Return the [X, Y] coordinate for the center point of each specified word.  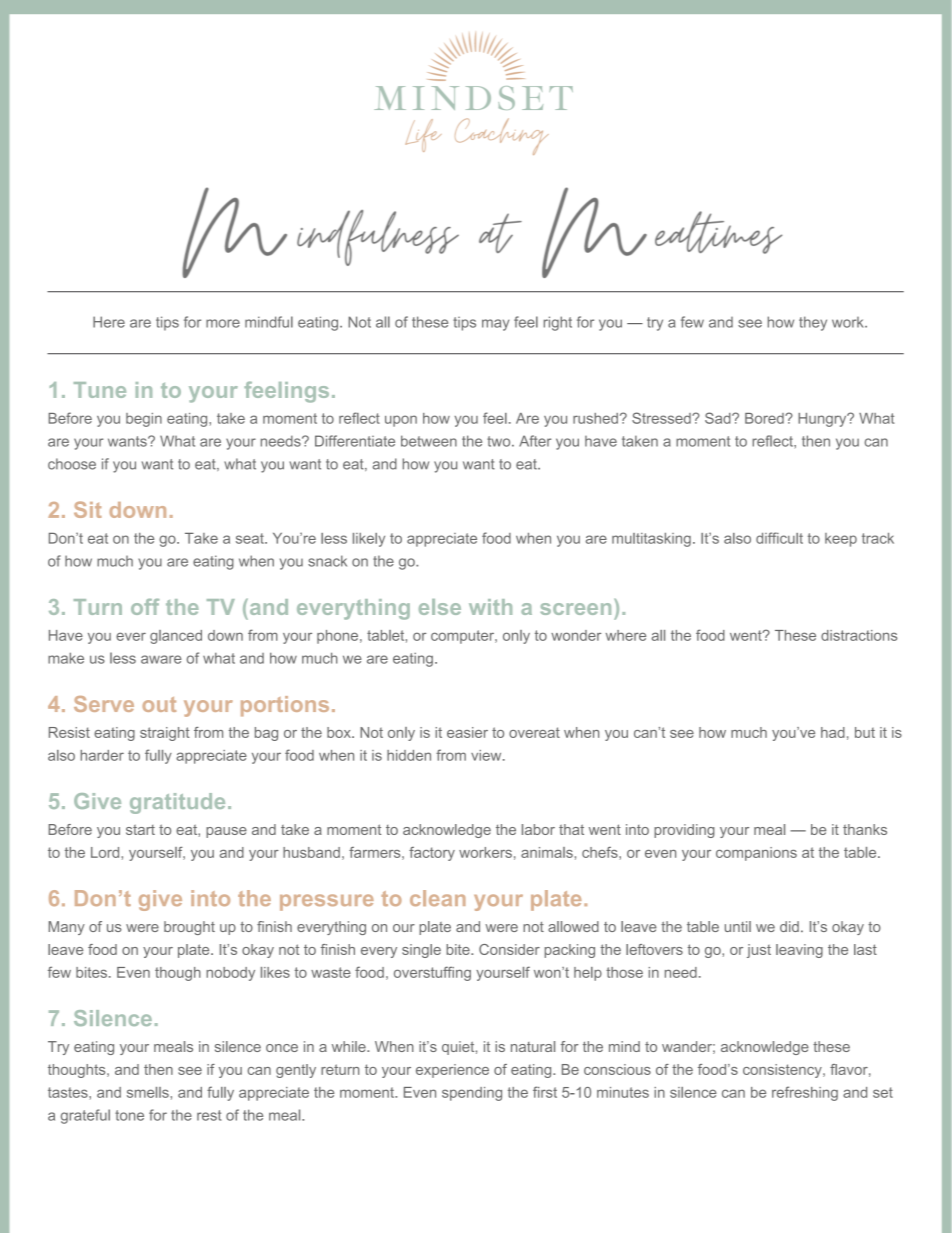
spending [472, 1094]
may [495, 325]
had [833, 732]
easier [467, 732]
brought [189, 928]
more [223, 323]
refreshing [805, 1093]
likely [369, 540]
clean [438, 898]
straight [165, 734]
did [789, 926]
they [813, 323]
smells [148, 1092]
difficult [779, 538]
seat [251, 538]
